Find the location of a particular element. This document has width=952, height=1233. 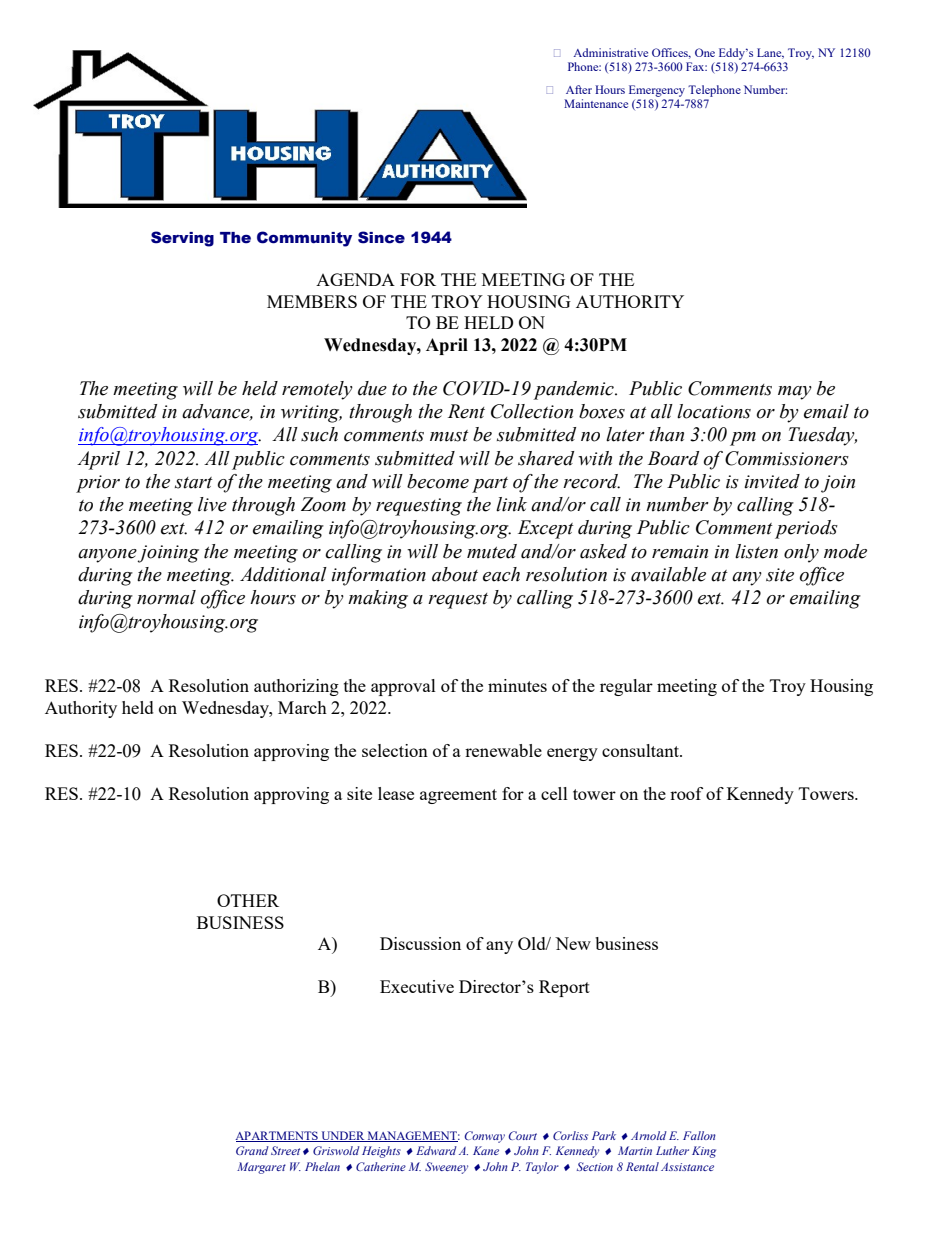

Grand is located at coordinates (252, 1150).
